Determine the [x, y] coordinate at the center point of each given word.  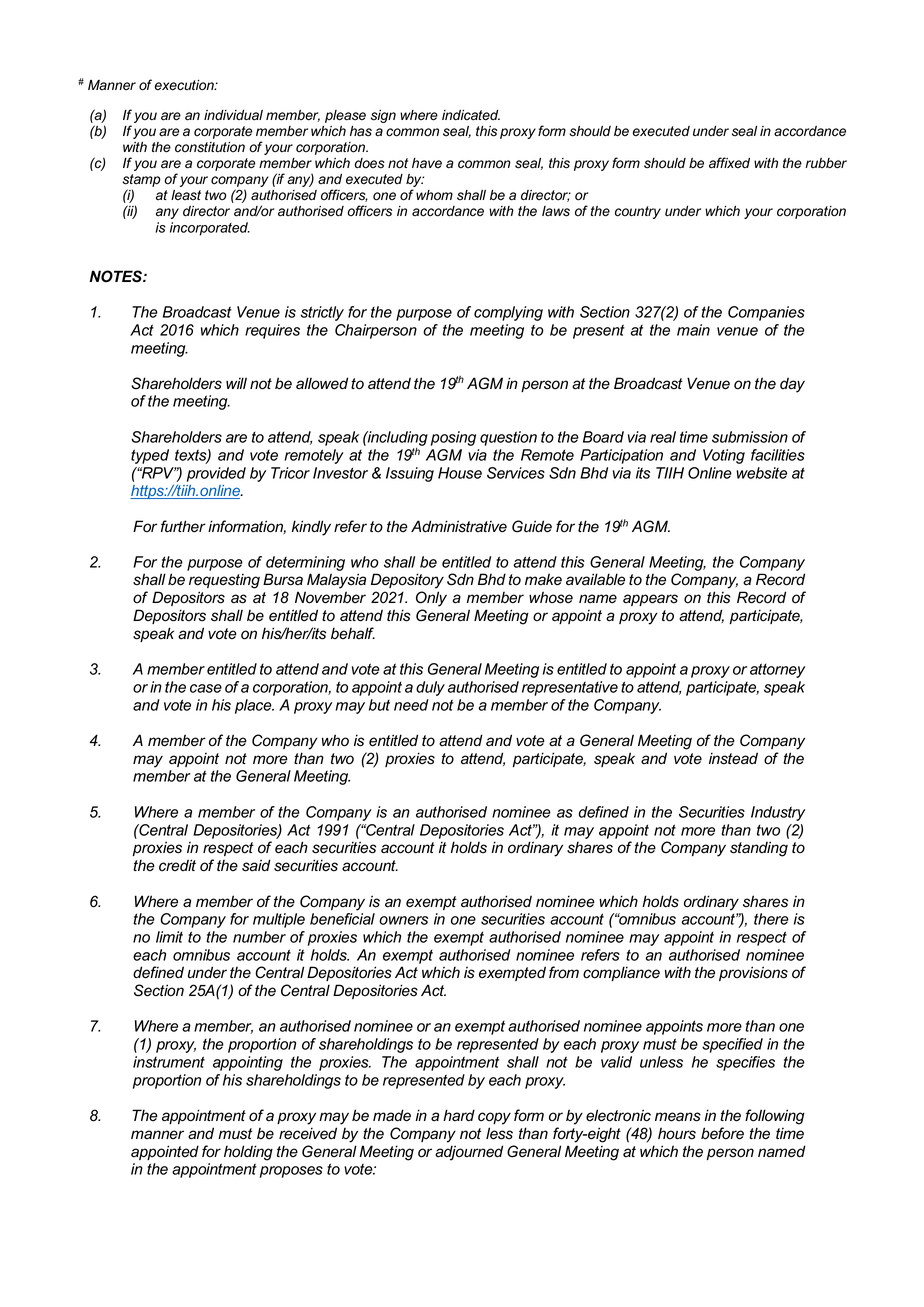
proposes [291, 1172]
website [761, 473]
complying [508, 313]
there [771, 919]
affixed [729, 163]
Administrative [459, 526]
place [254, 706]
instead [733, 758]
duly [430, 688]
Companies [766, 313]
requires [272, 331]
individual [233, 115]
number [259, 937]
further [183, 526]
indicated [471, 115]
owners [403, 920]
